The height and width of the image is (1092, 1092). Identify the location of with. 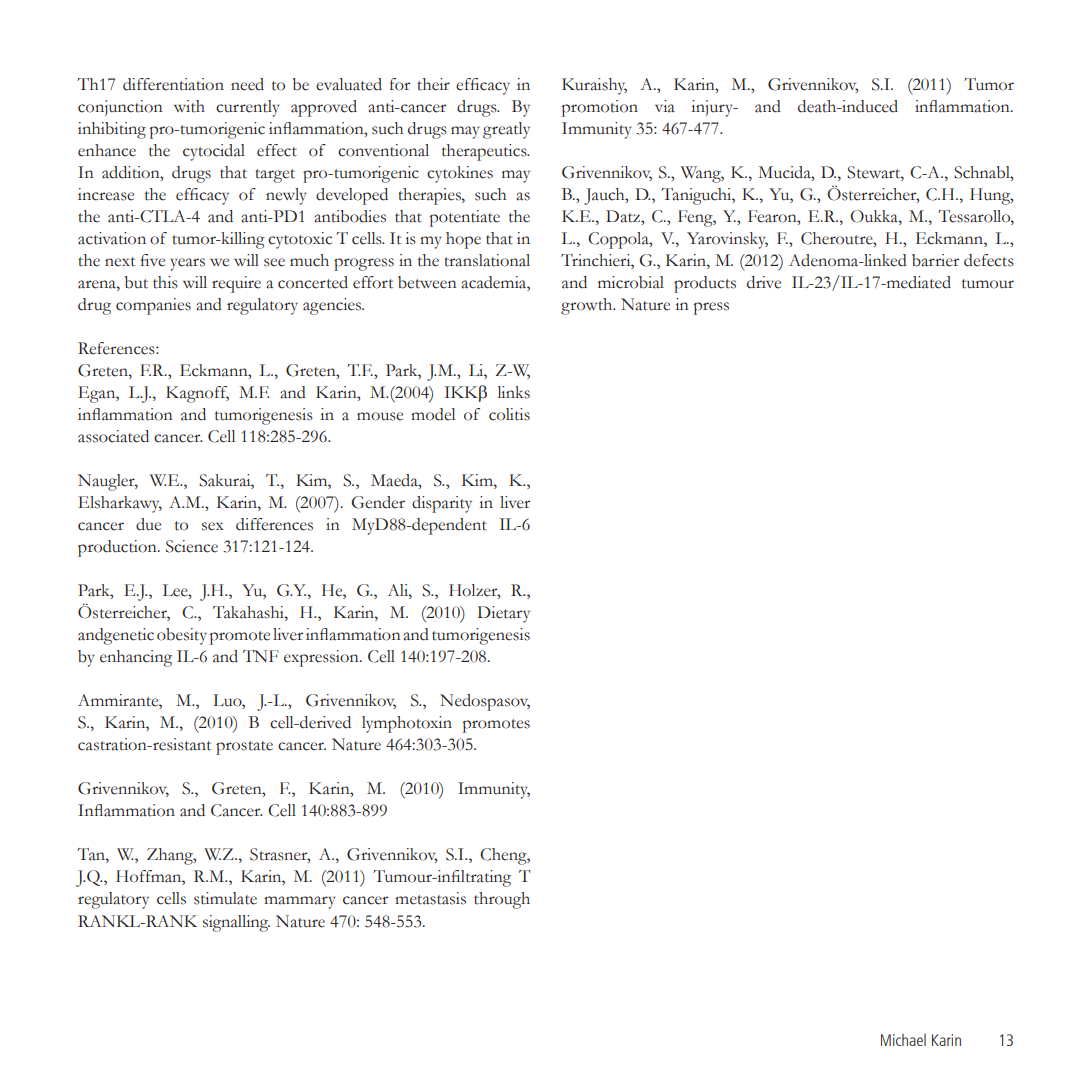
(189, 106).
